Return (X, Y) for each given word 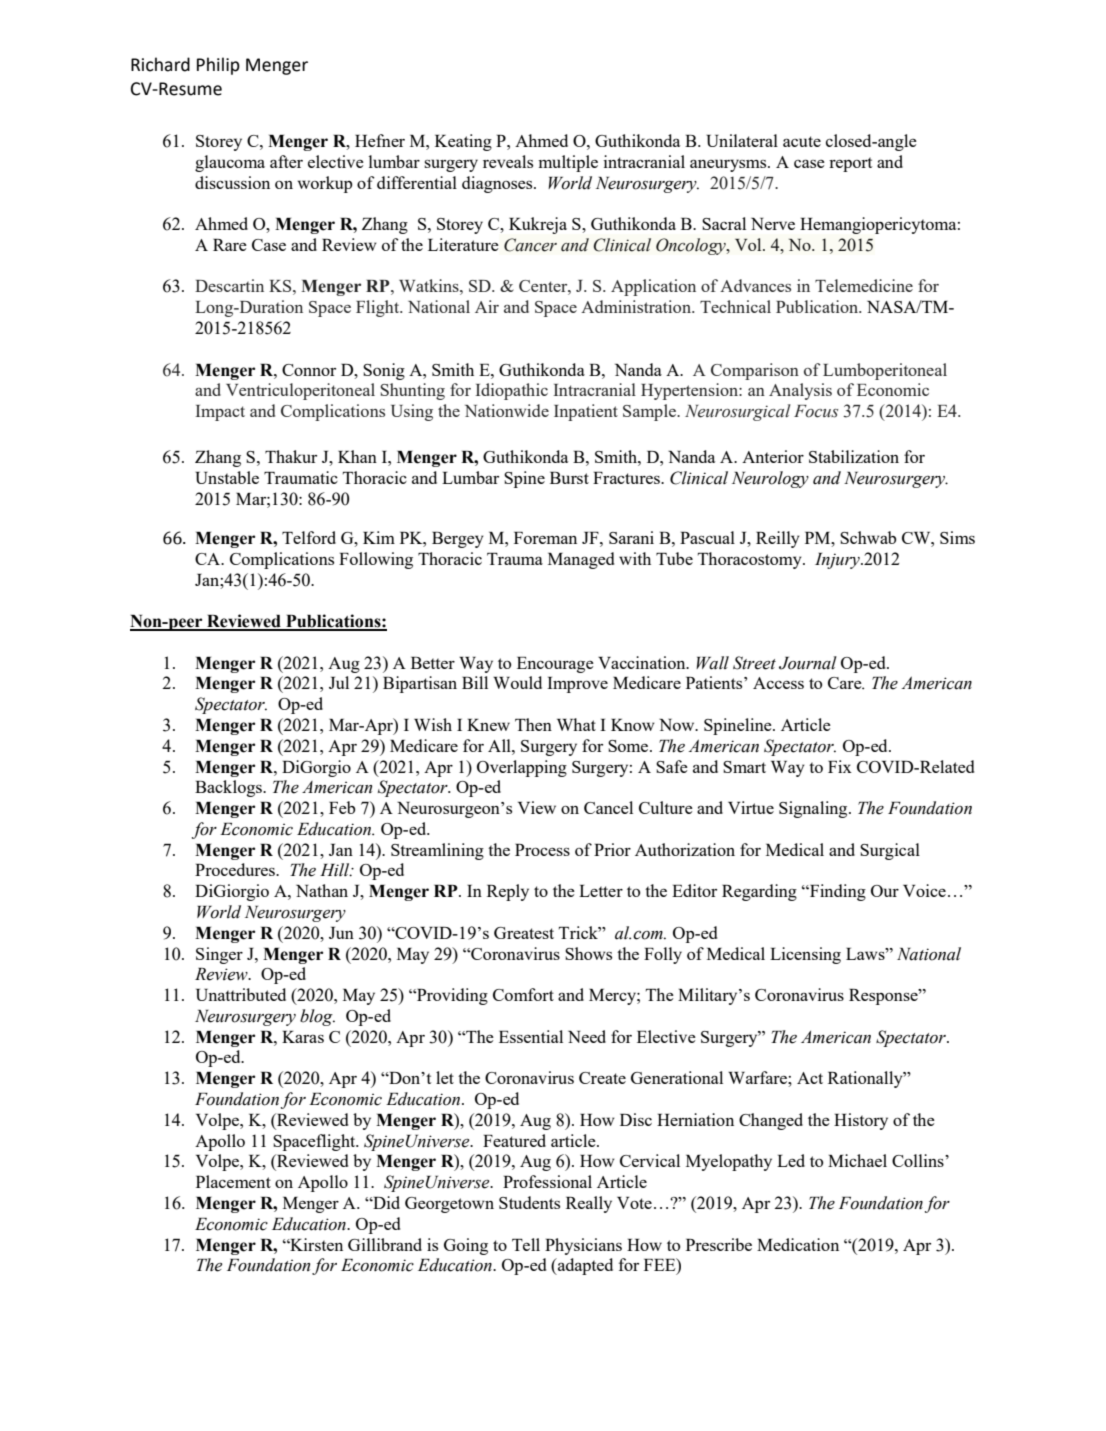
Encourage (555, 665)
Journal (808, 663)
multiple (568, 163)
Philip (218, 66)
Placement (233, 1181)
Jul (339, 682)
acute (802, 141)
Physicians (583, 1246)
